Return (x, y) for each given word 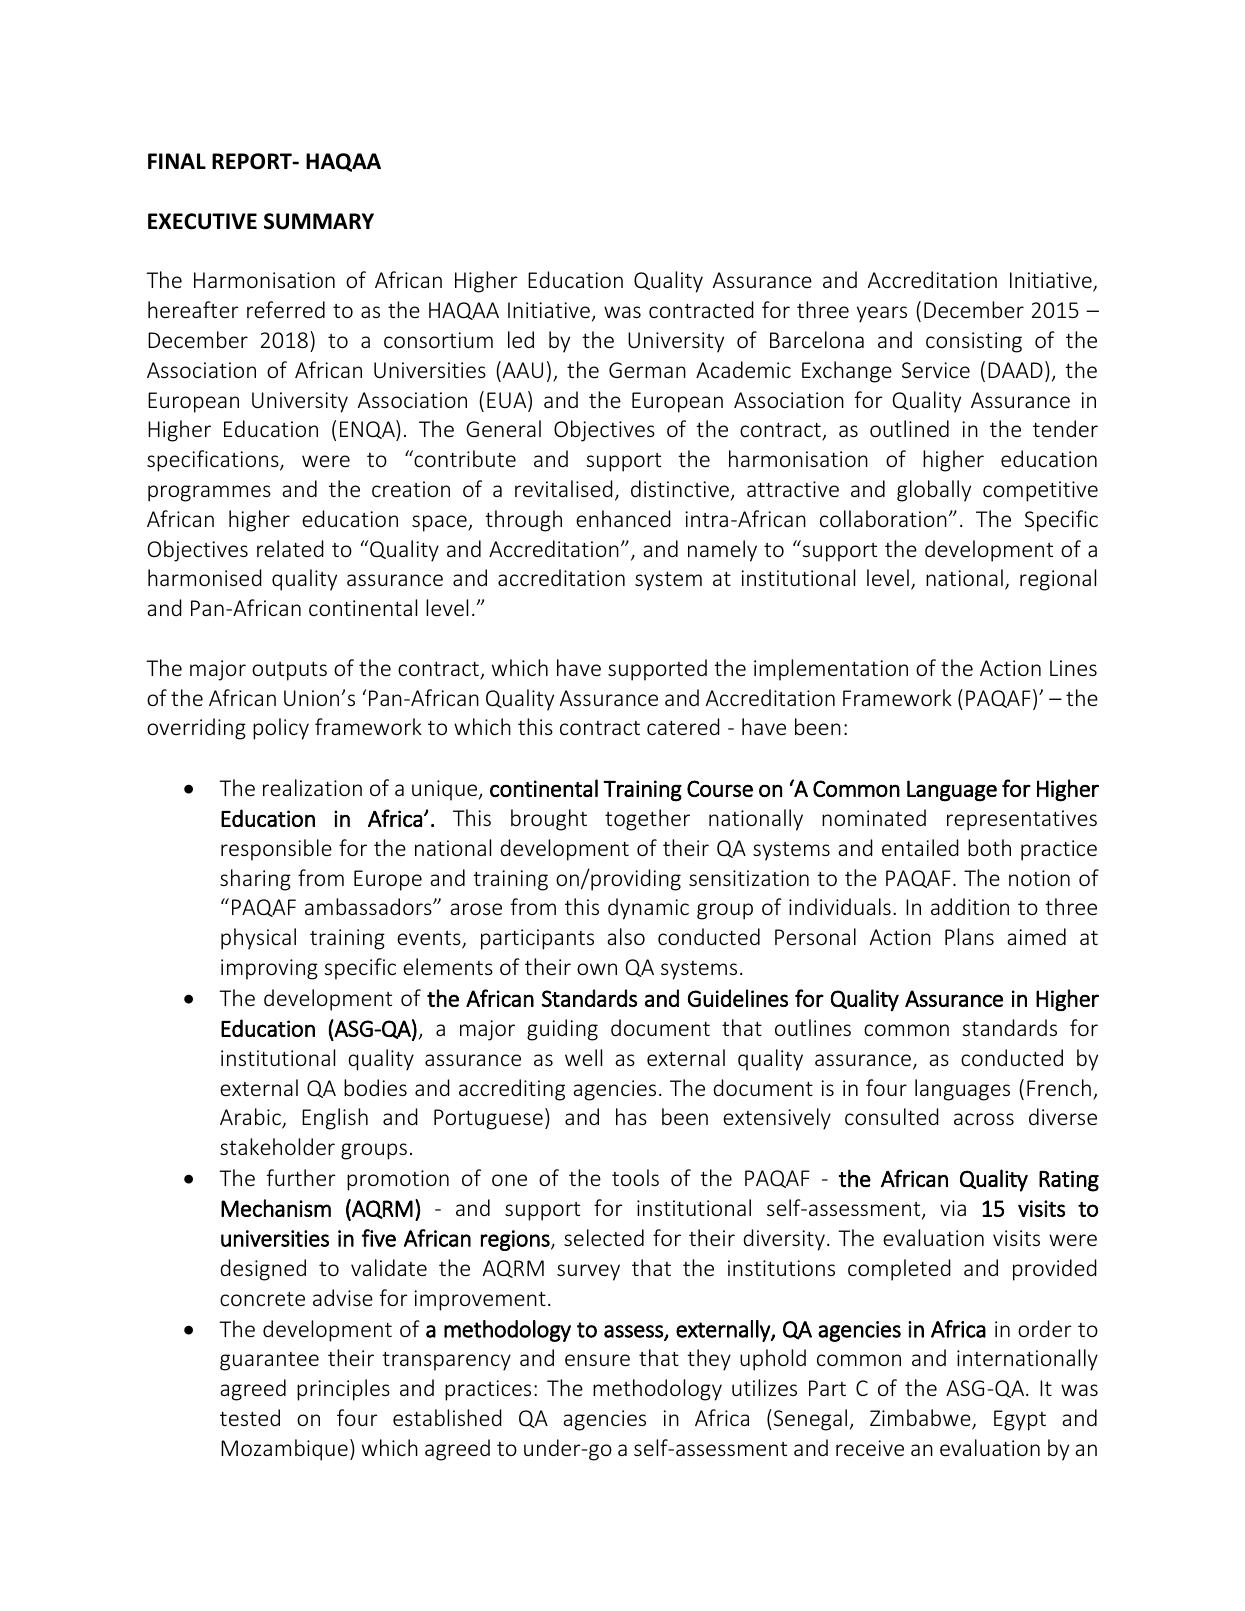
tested (250, 1417)
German (647, 370)
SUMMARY (319, 221)
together (647, 820)
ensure (597, 1360)
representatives (1022, 820)
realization (312, 787)
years (882, 314)
